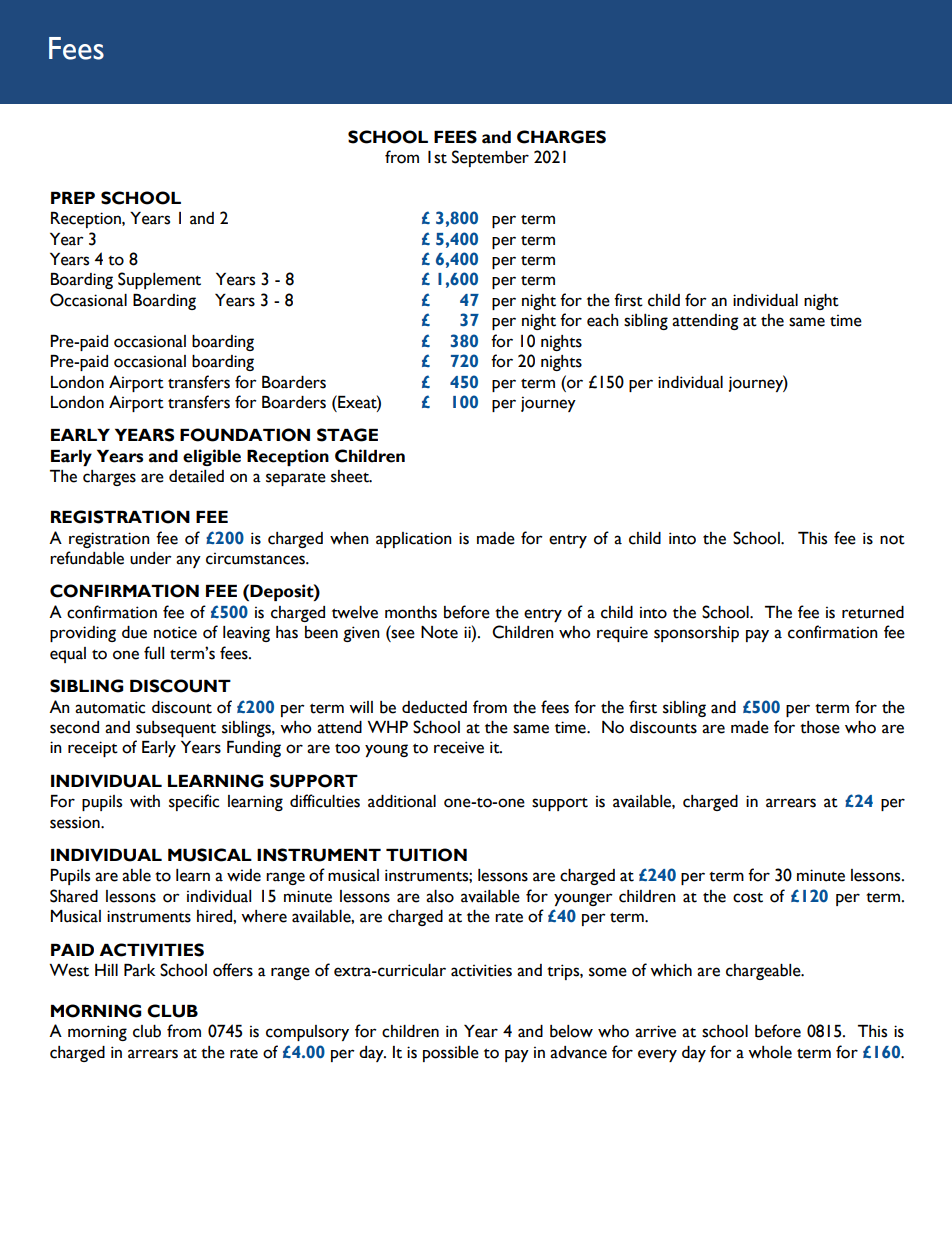 The image size is (952, 1257). I want to click on Park, so click(139, 970).
